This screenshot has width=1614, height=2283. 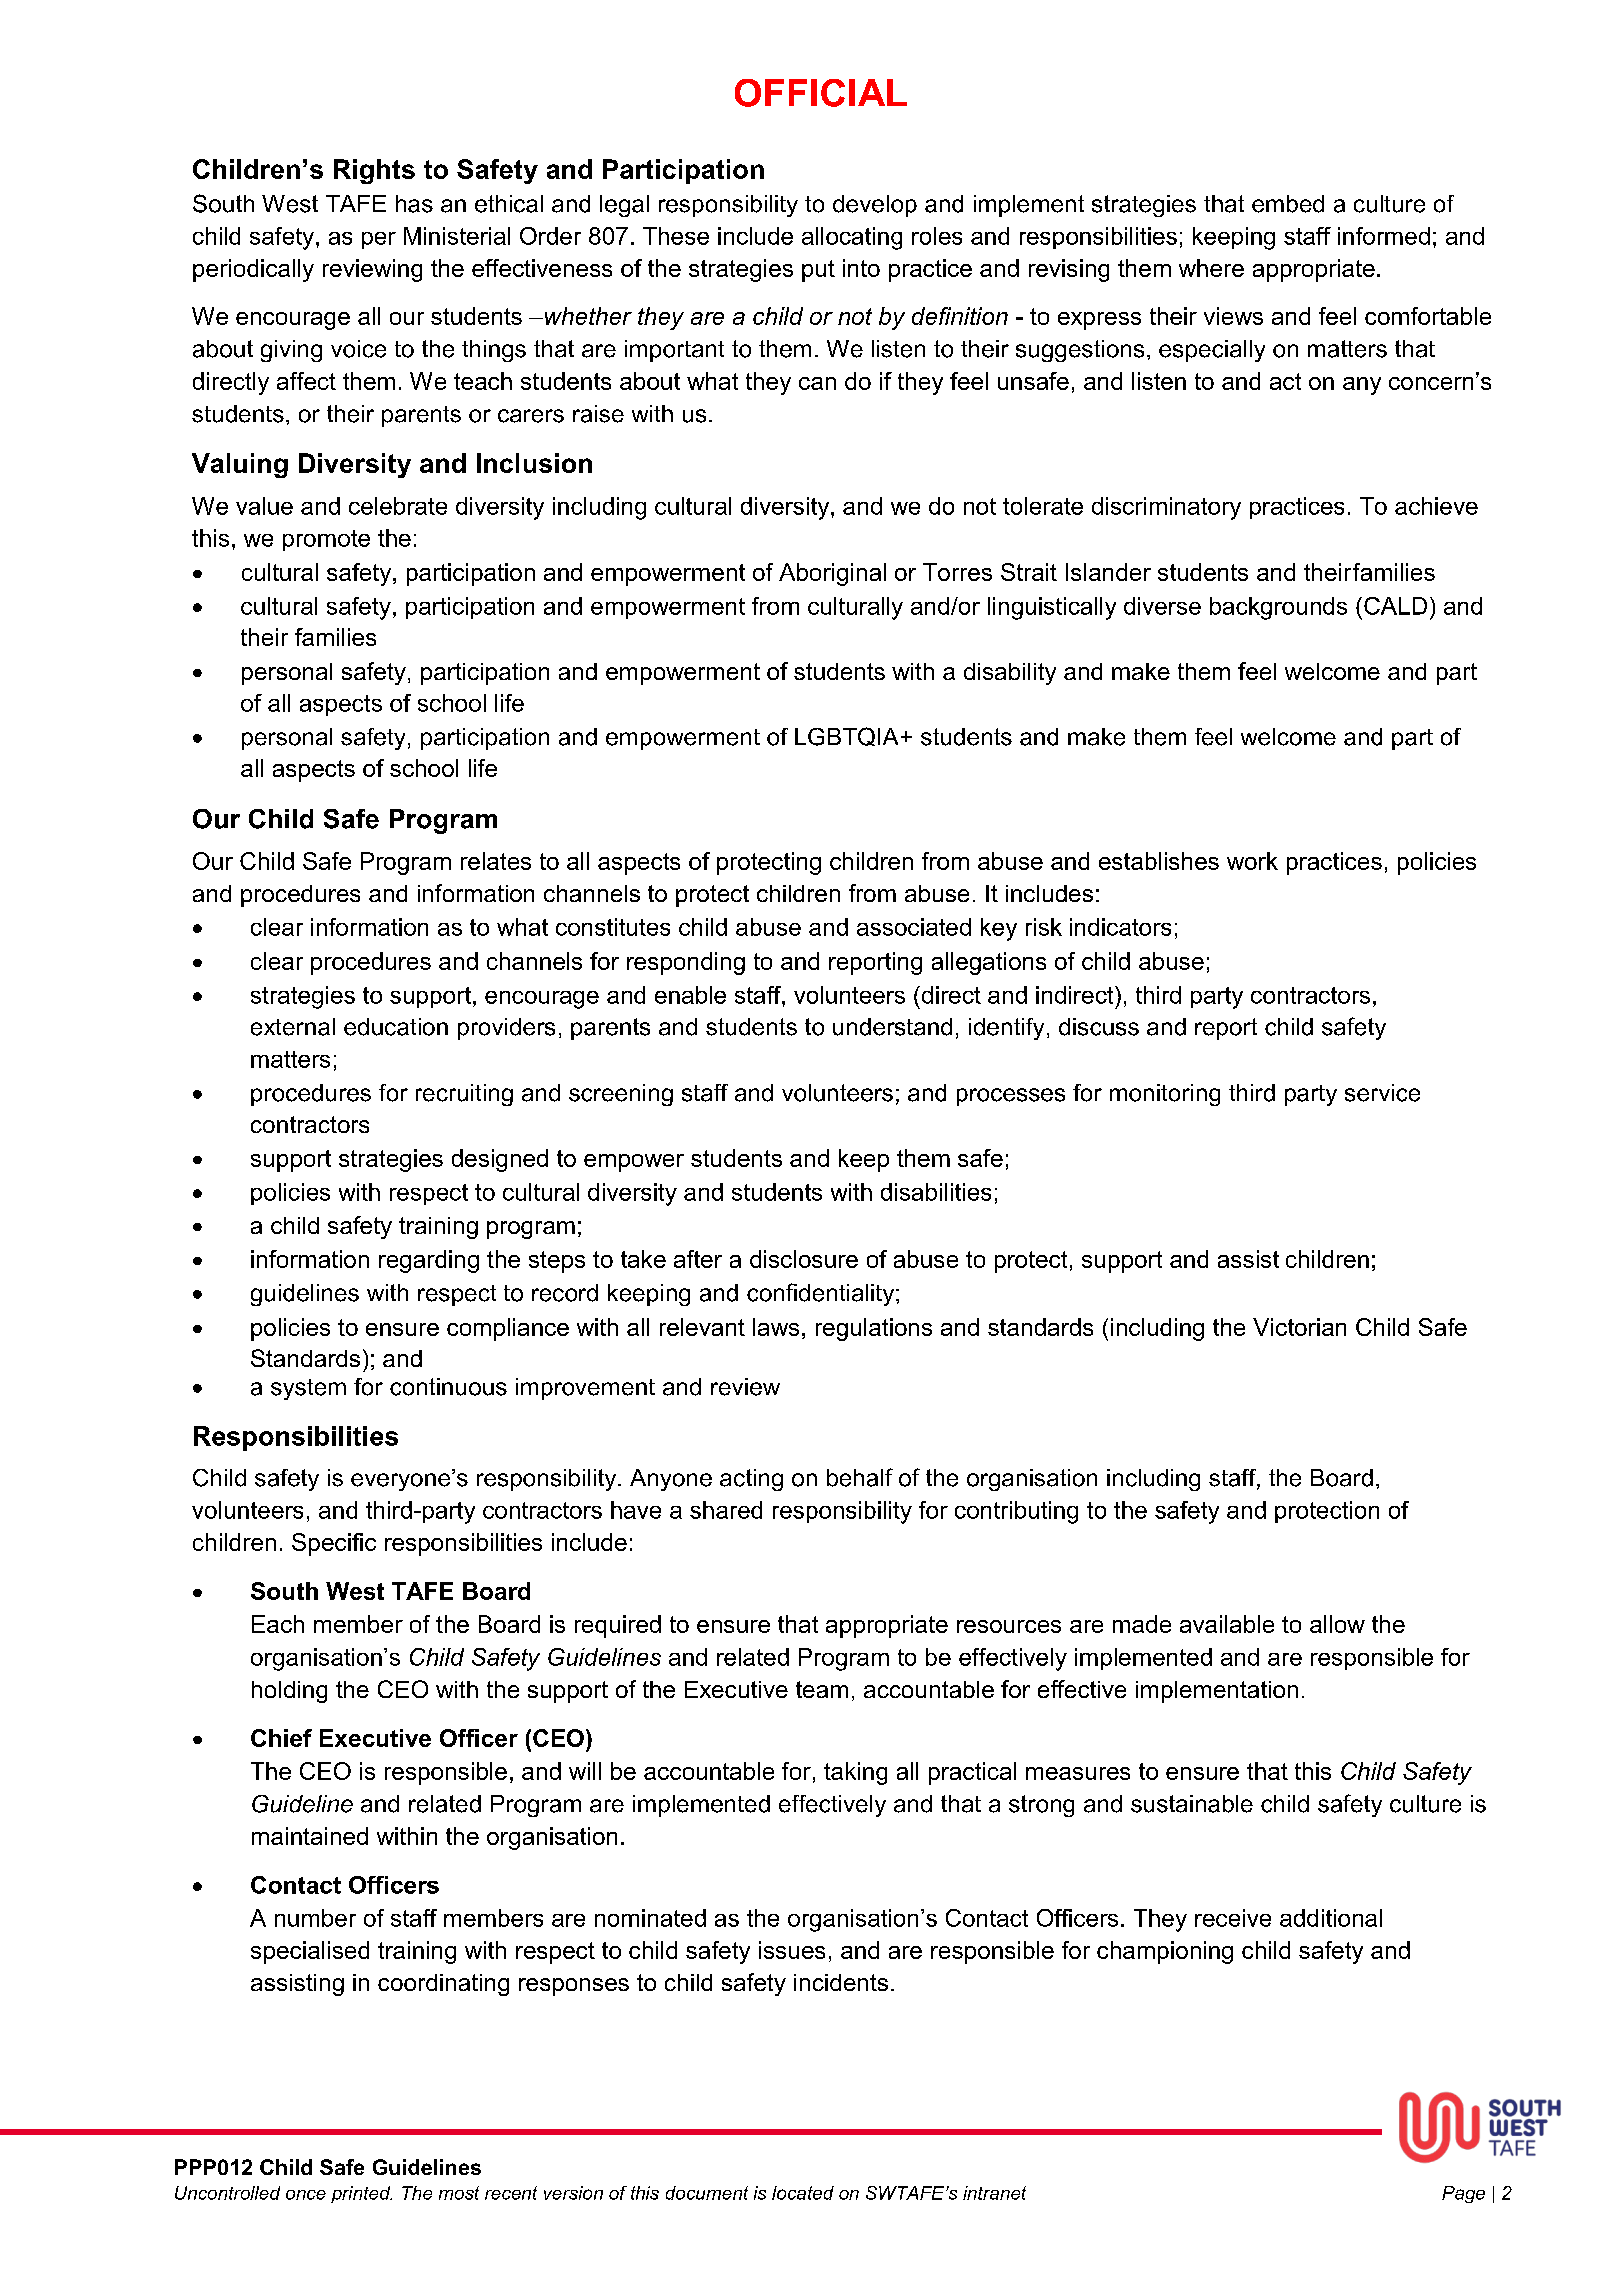 I want to click on work, so click(x=1252, y=861).
